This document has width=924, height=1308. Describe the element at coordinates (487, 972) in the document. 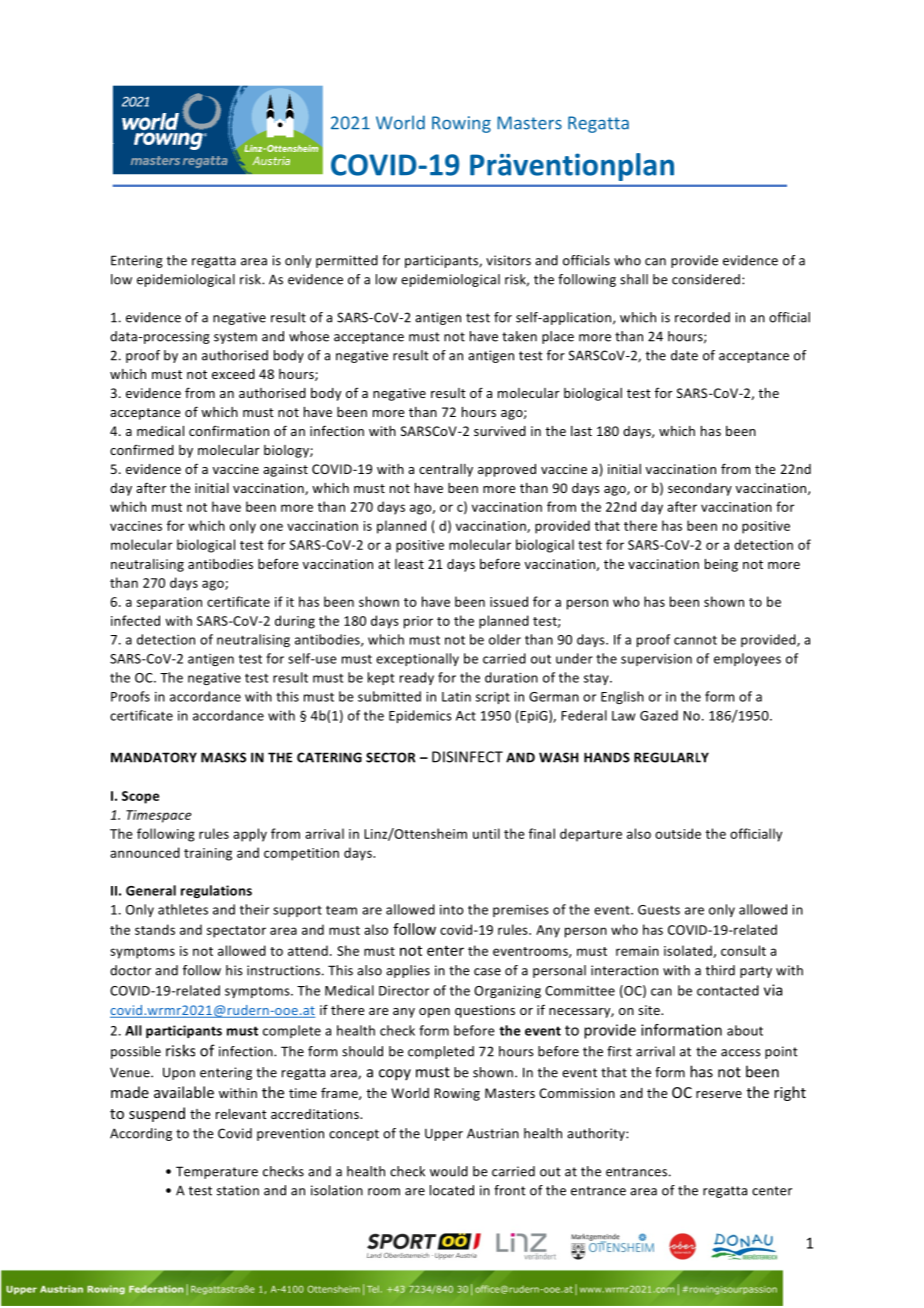

I see `case` at that location.
